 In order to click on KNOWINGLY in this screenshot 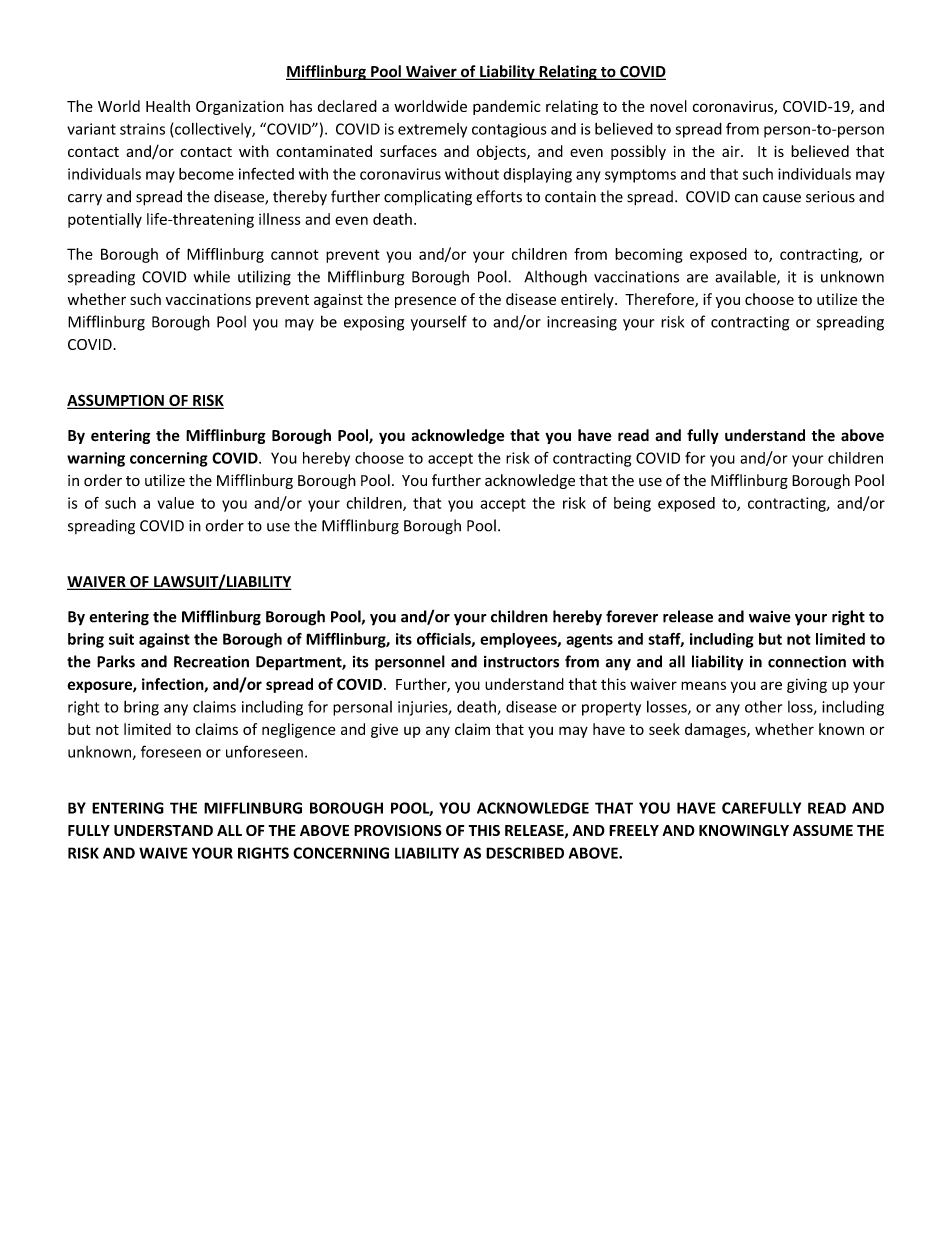, I will do `click(744, 830)`.
